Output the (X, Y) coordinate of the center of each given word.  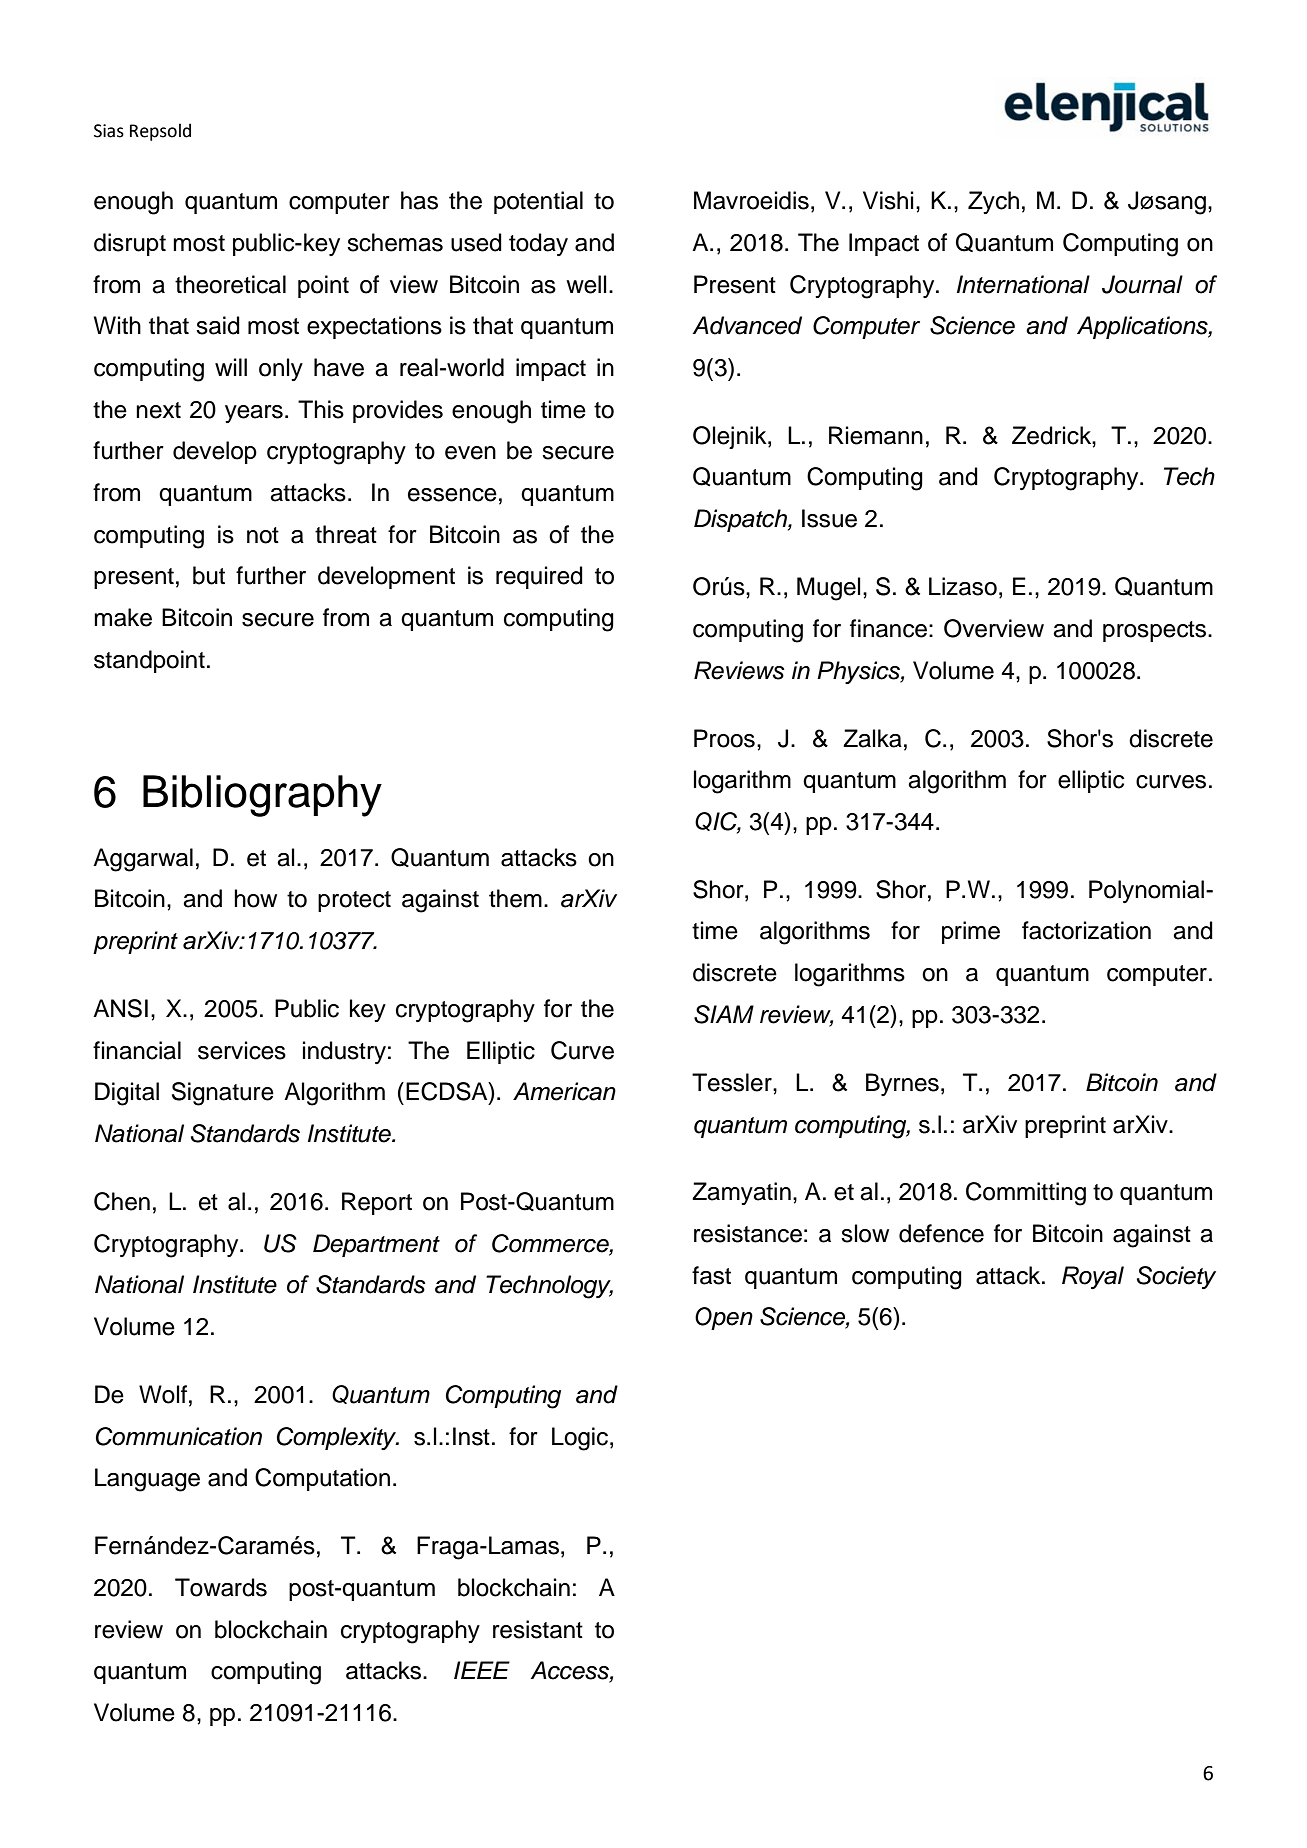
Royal (1093, 1277)
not (263, 535)
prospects (1156, 631)
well (586, 284)
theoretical (230, 284)
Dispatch (741, 520)
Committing (1026, 1194)
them (515, 898)
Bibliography (262, 796)
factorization (1086, 930)
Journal (1142, 284)
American (564, 1091)
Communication (179, 1436)
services (242, 1050)
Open (724, 1318)
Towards (221, 1587)
